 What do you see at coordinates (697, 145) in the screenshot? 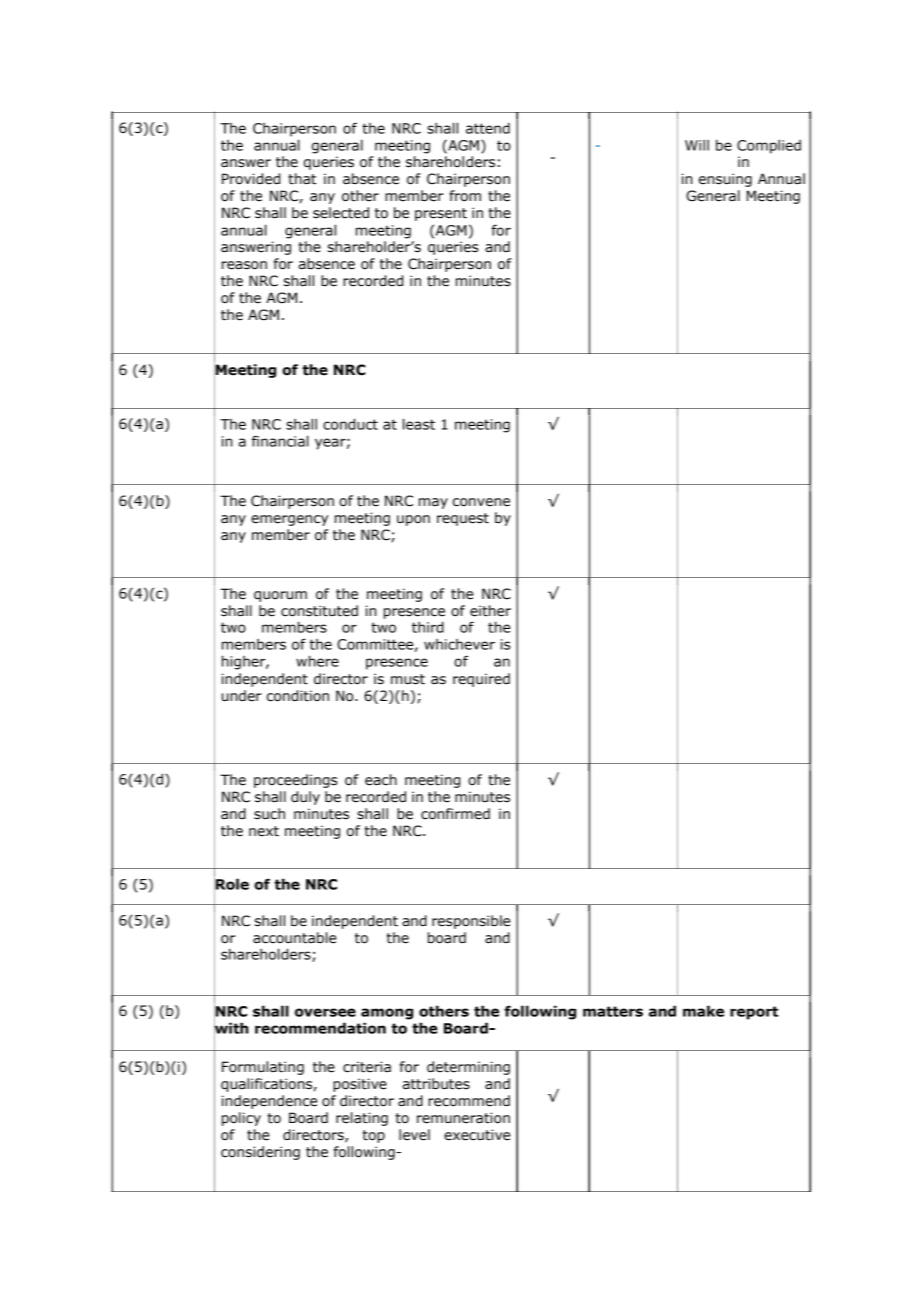
I see `Will` at bounding box center [697, 145].
